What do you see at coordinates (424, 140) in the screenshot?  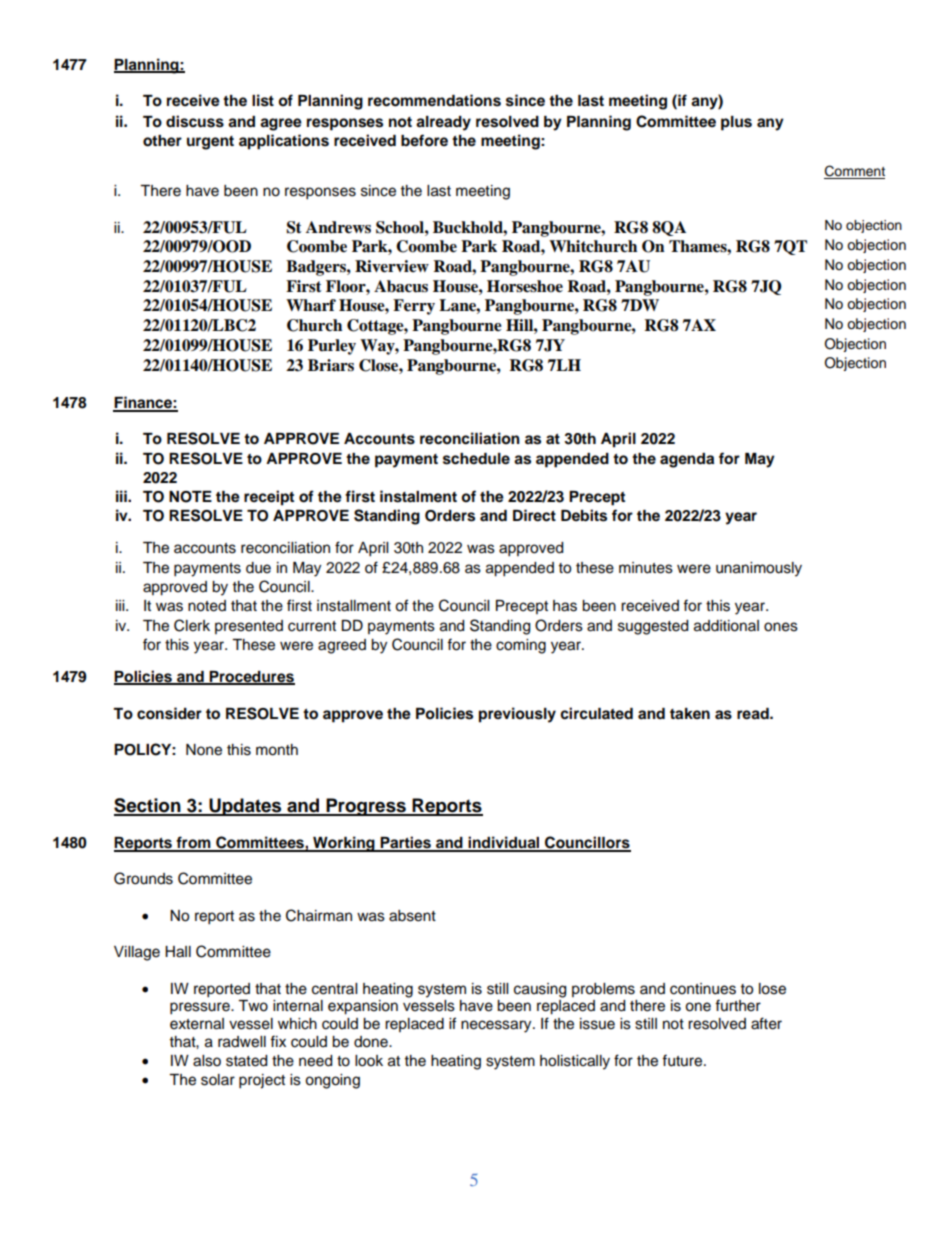 I see `before` at bounding box center [424, 140].
